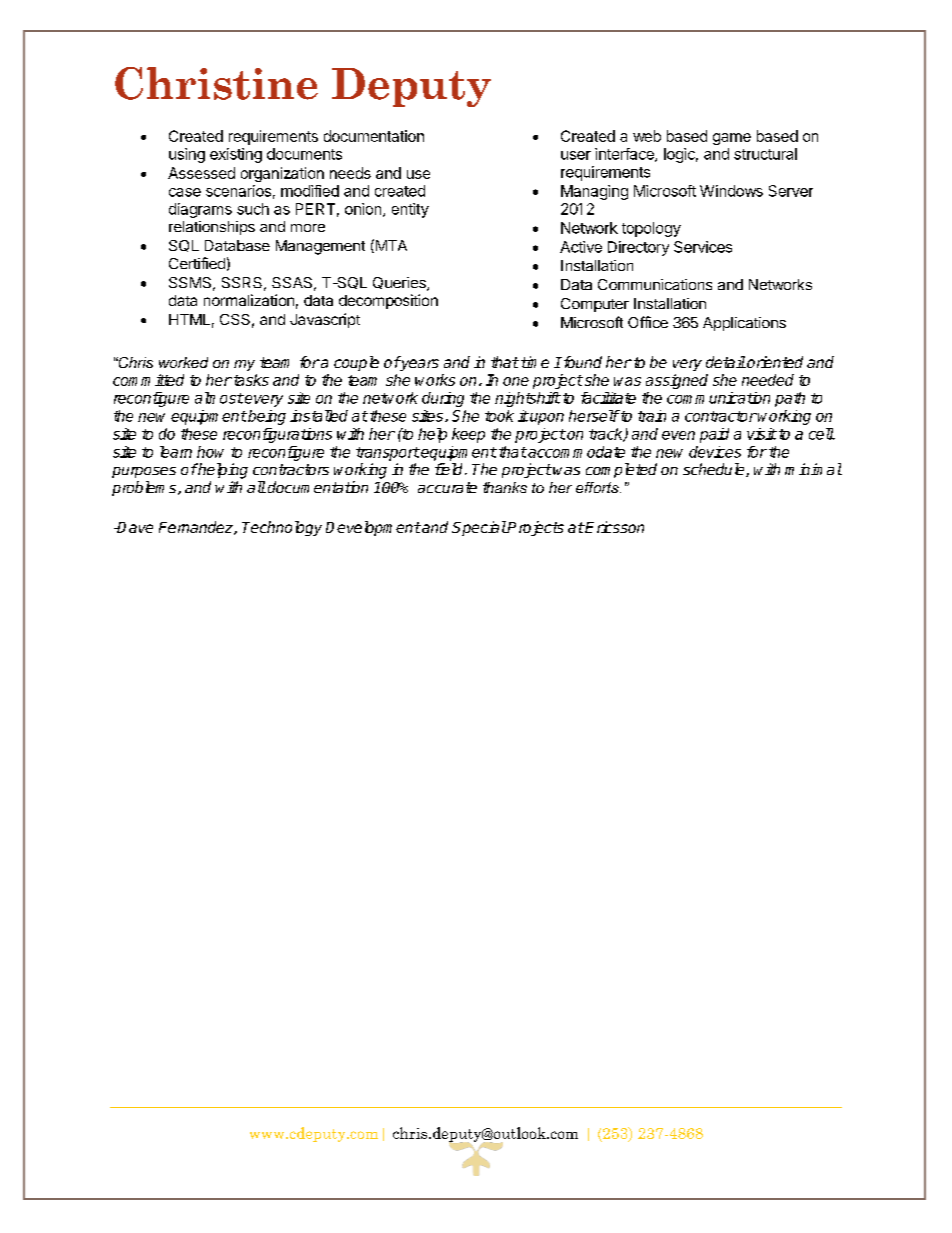 The image size is (952, 1233). I want to click on visit, so click(762, 434).
